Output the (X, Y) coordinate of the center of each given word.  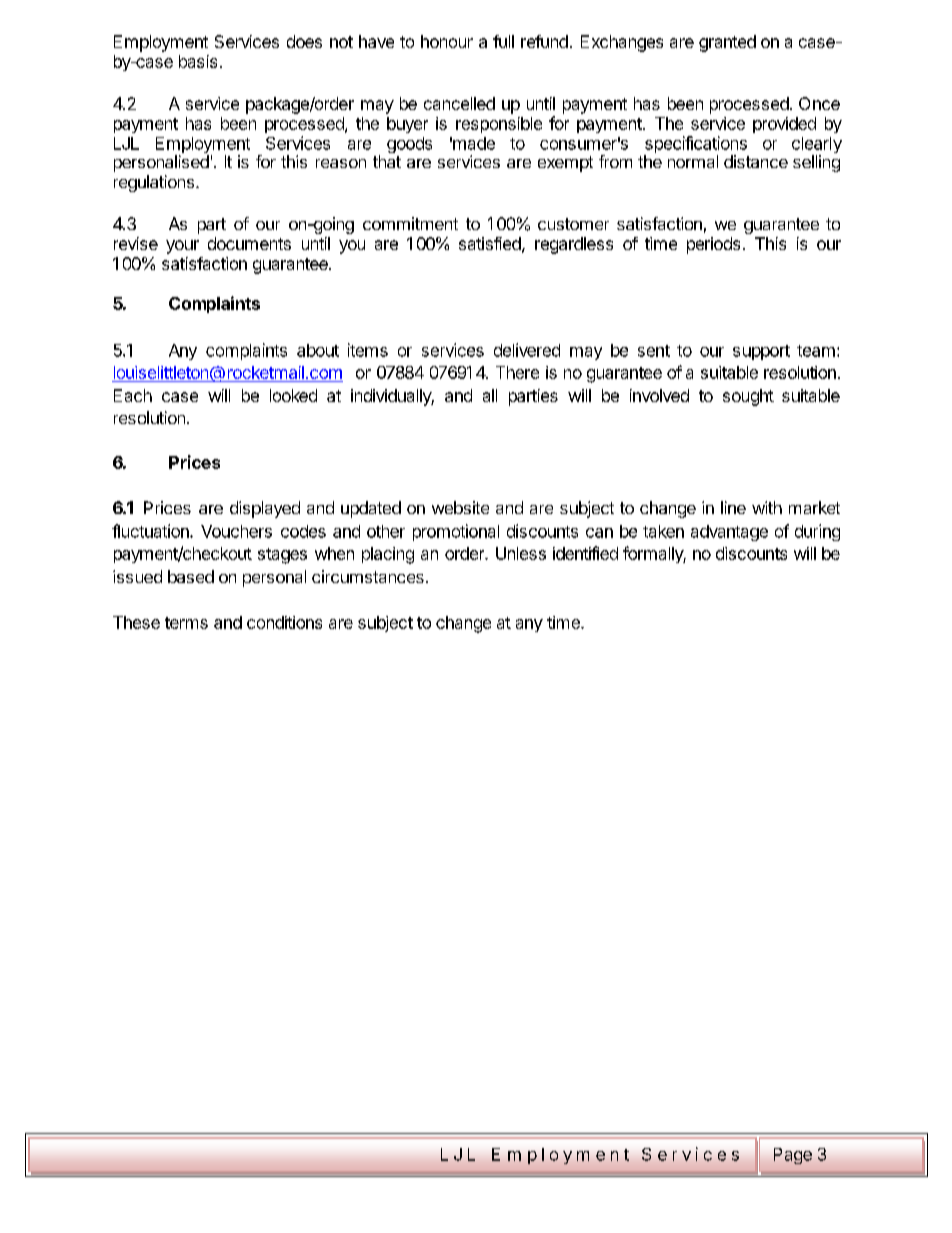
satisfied (490, 243)
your (182, 247)
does (304, 41)
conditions (284, 622)
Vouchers (236, 531)
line (733, 507)
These (136, 622)
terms (186, 623)
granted (727, 43)
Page (793, 1156)
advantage (729, 533)
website (460, 507)
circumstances (368, 576)
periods (713, 245)
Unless (521, 553)
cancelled (459, 103)
